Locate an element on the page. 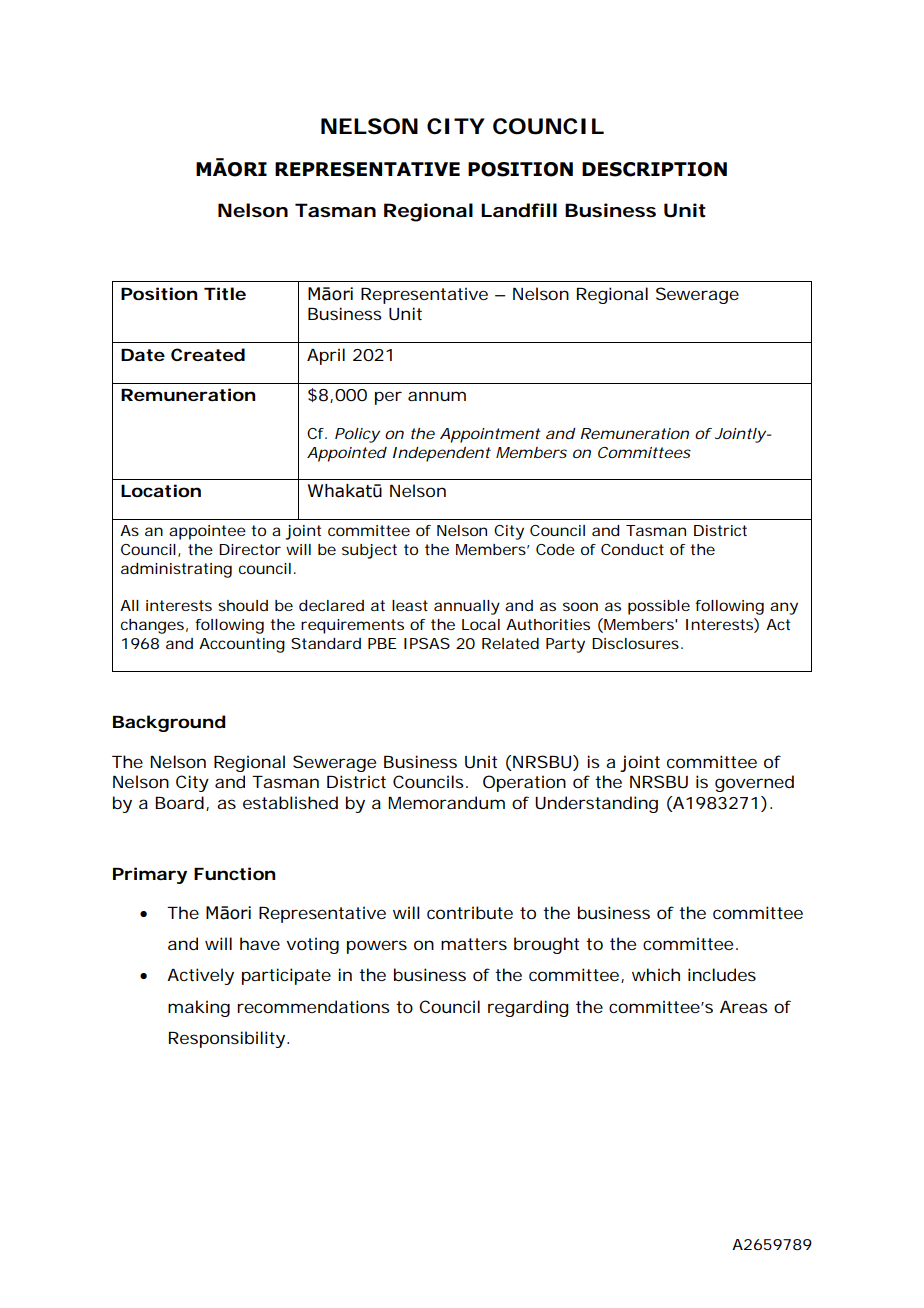  Areas is located at coordinates (744, 1007).
